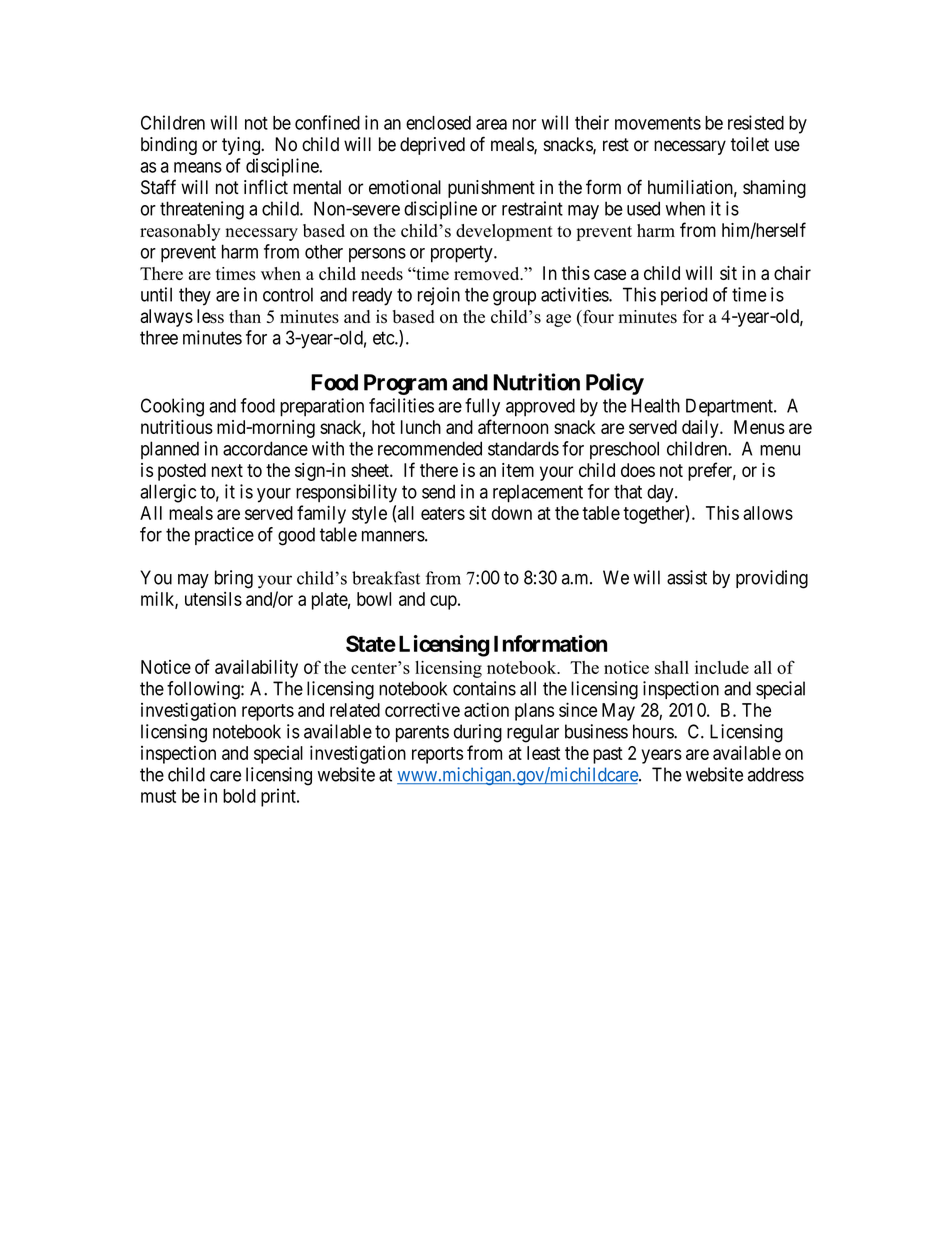  Describe the element at coordinates (776, 774) in the page. I see `address` at that location.
